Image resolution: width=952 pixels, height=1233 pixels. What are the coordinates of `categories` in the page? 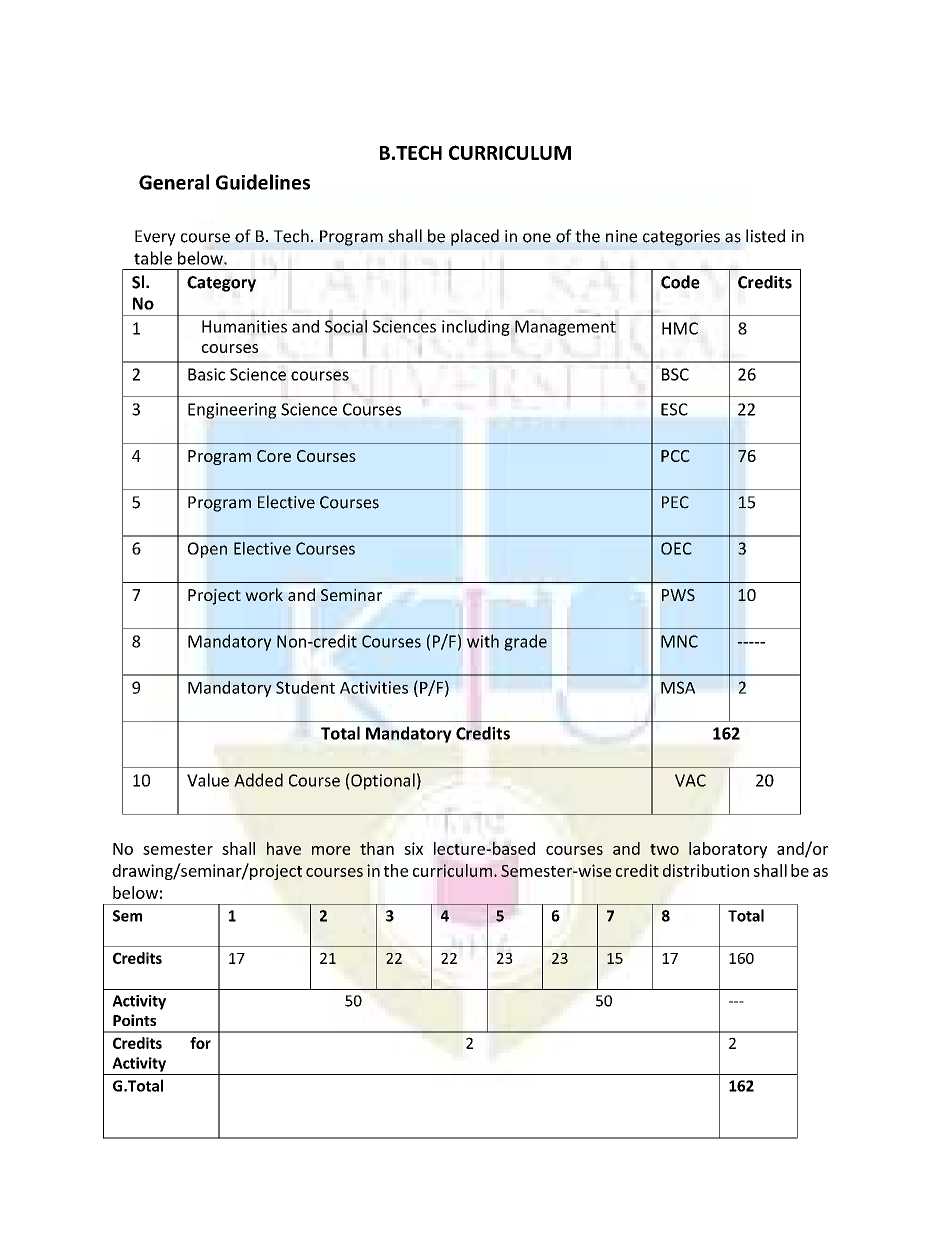 It's located at (681, 238).
